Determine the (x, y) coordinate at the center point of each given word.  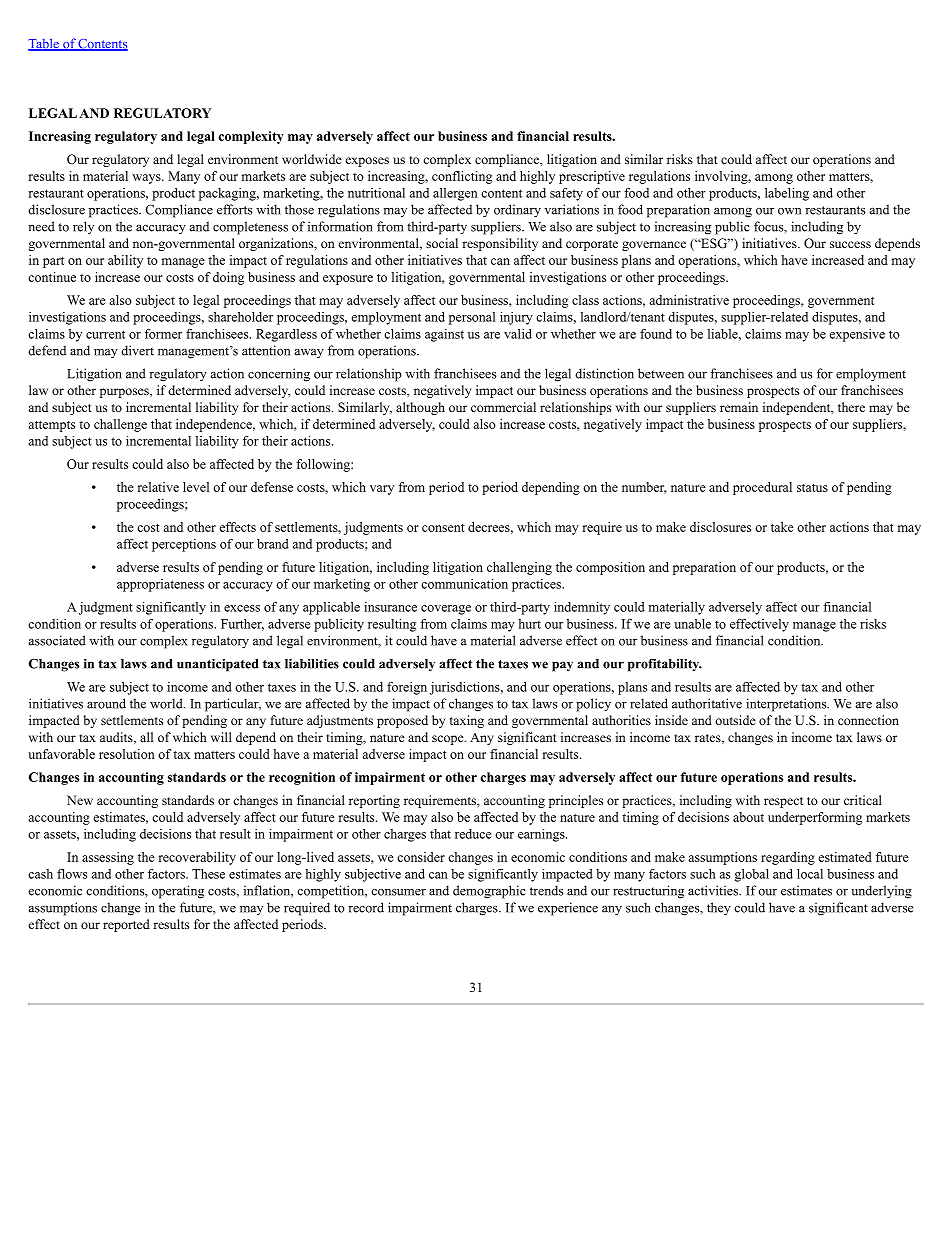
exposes (367, 162)
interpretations (787, 705)
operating (178, 892)
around (106, 703)
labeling (787, 194)
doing (228, 278)
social (442, 243)
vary (382, 490)
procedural (762, 488)
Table (44, 44)
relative (158, 487)
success (850, 244)
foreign (407, 688)
